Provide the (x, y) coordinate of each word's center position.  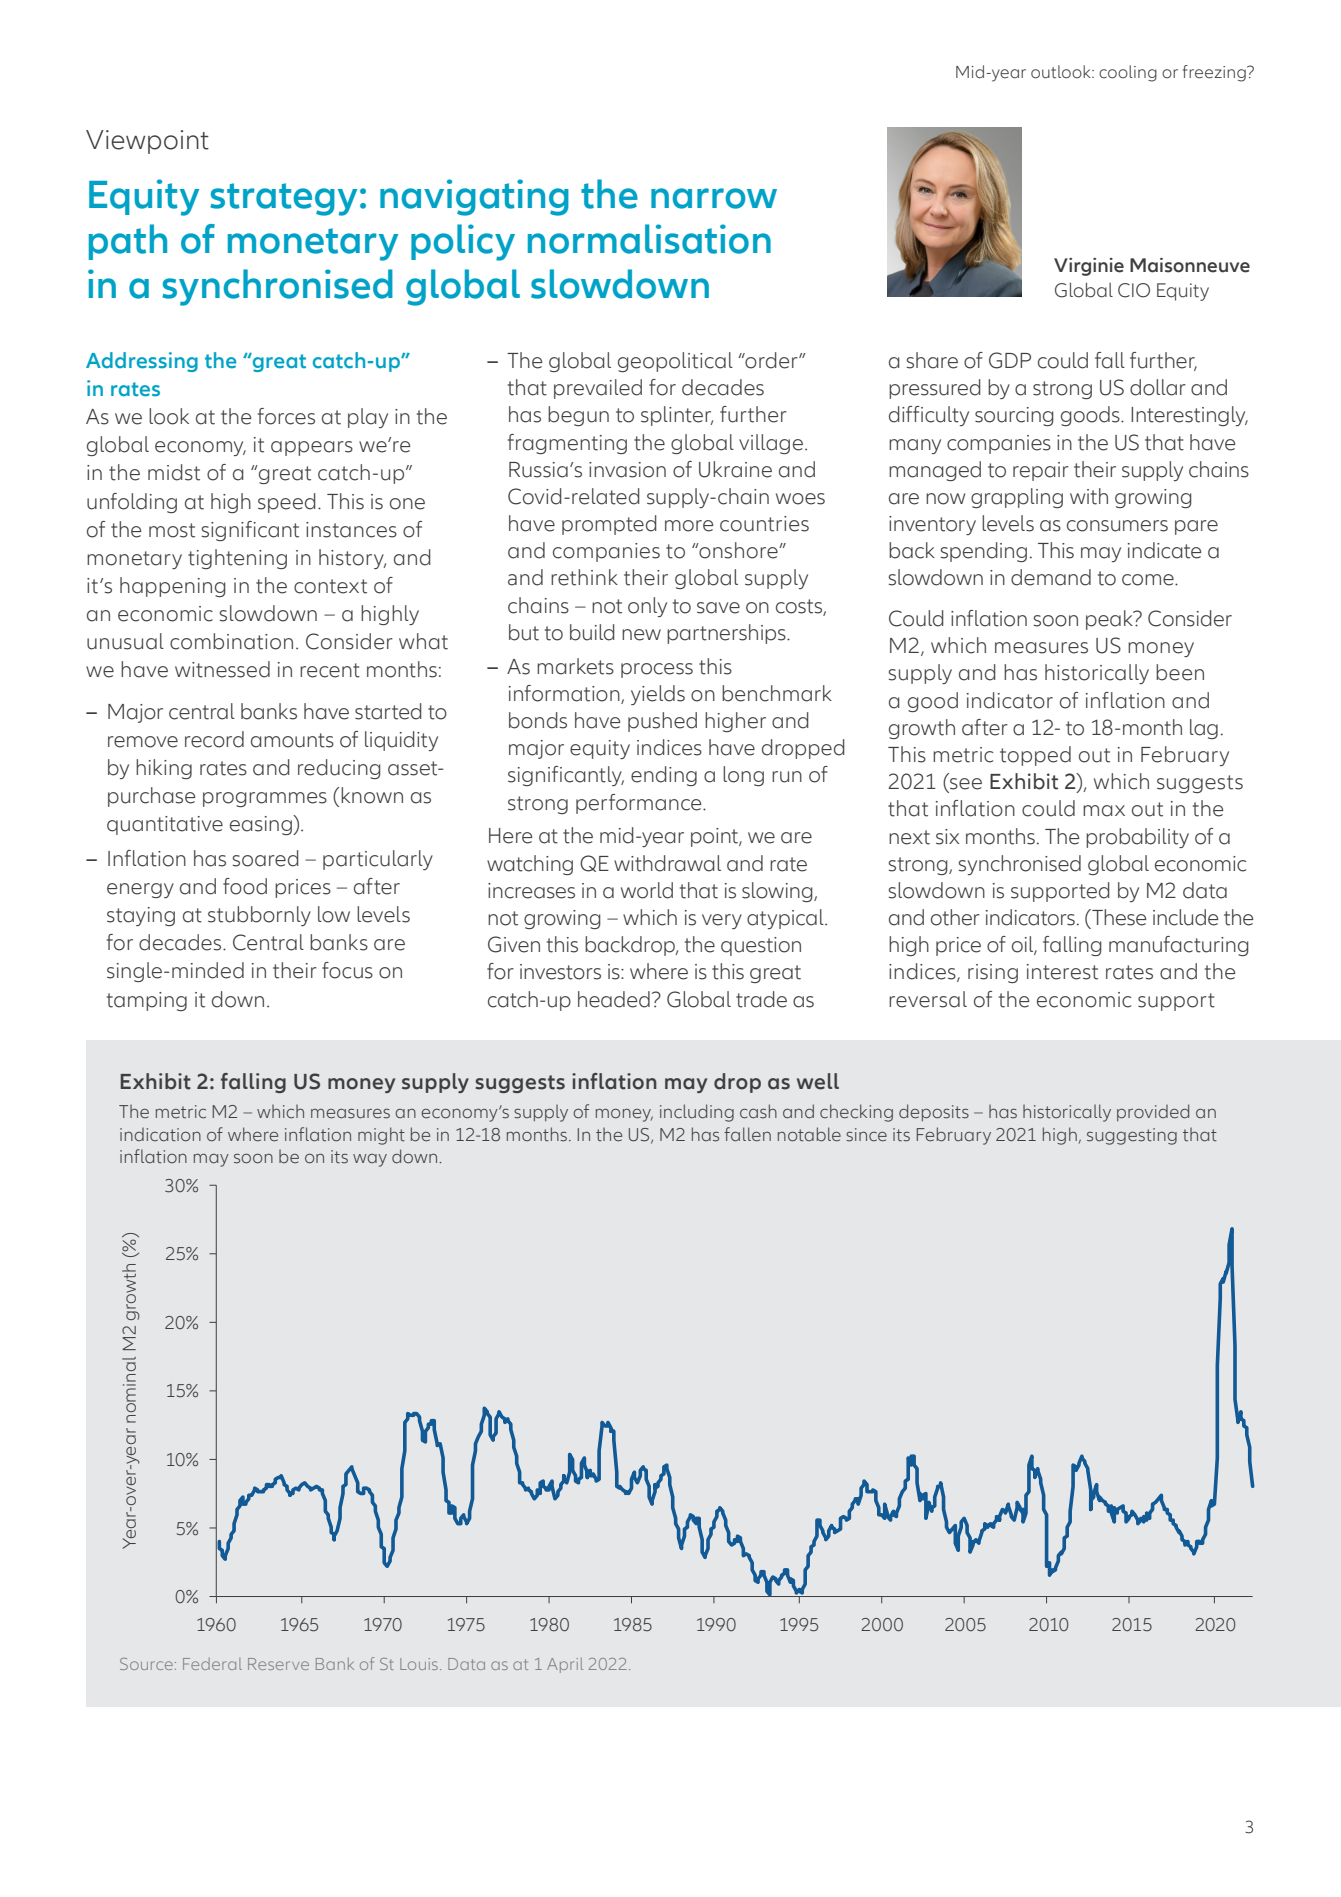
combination (231, 641)
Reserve (278, 1664)
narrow (714, 198)
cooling (1128, 73)
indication (160, 1135)
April (565, 1665)
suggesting (1132, 1136)
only (647, 607)
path (128, 242)
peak (1110, 620)
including (697, 1113)
